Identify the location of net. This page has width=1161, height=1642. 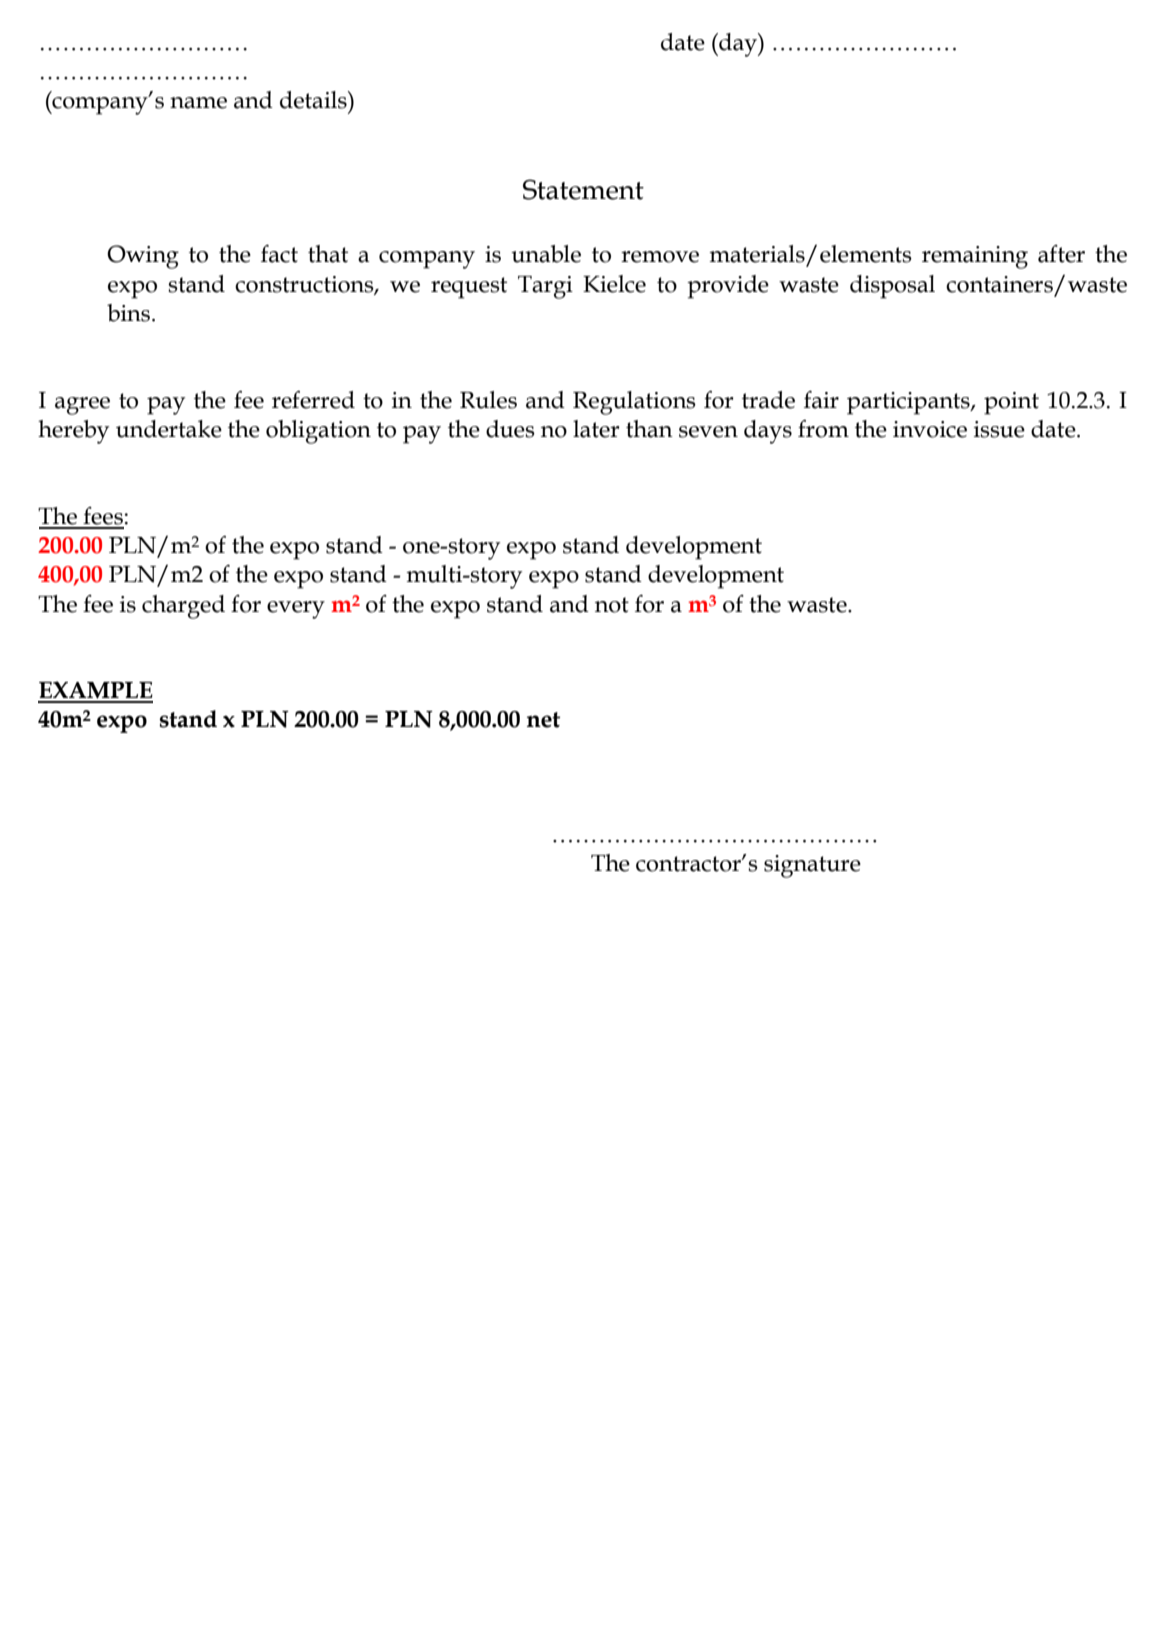
(543, 720).
